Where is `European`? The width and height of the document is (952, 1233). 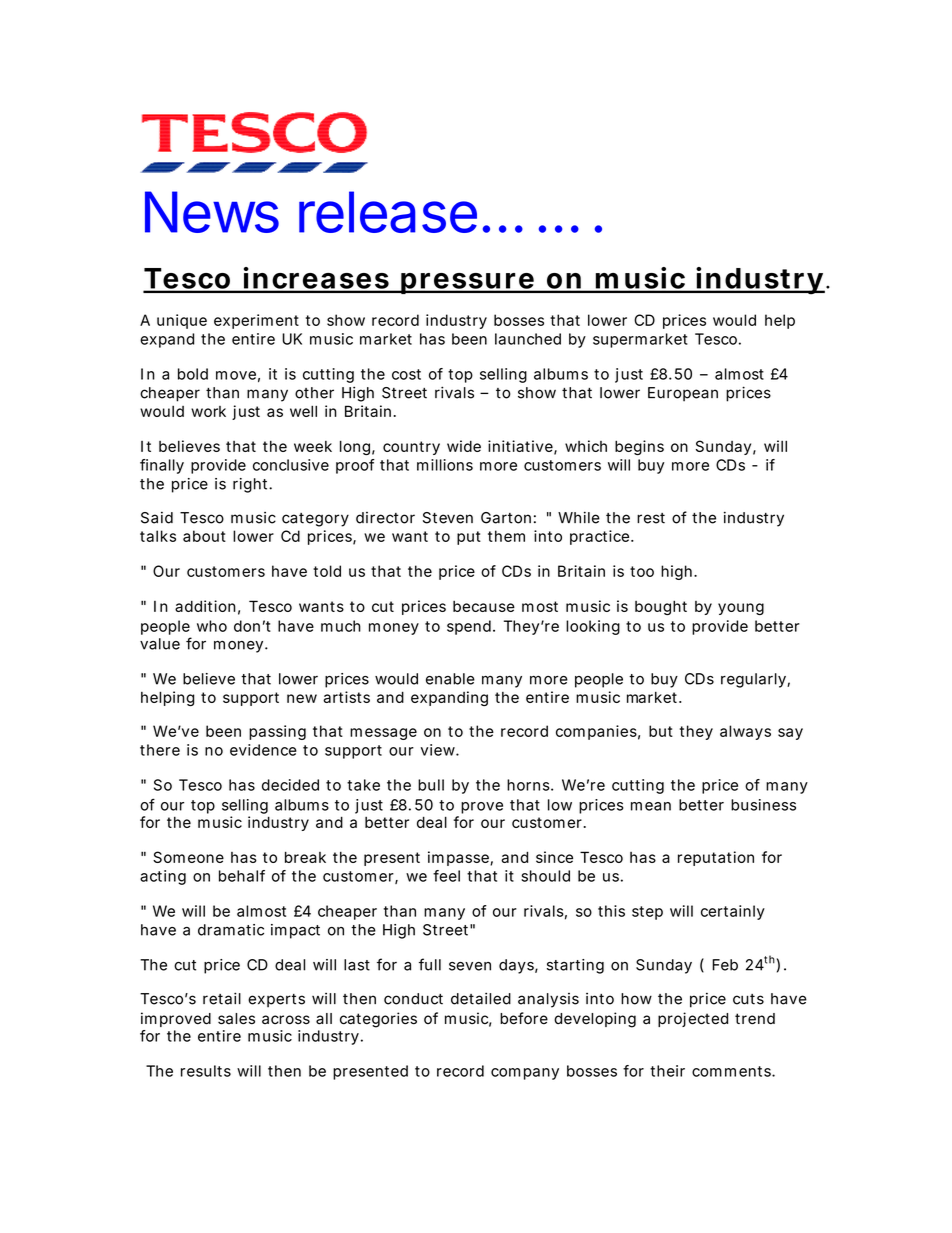
European is located at coordinates (683, 394).
